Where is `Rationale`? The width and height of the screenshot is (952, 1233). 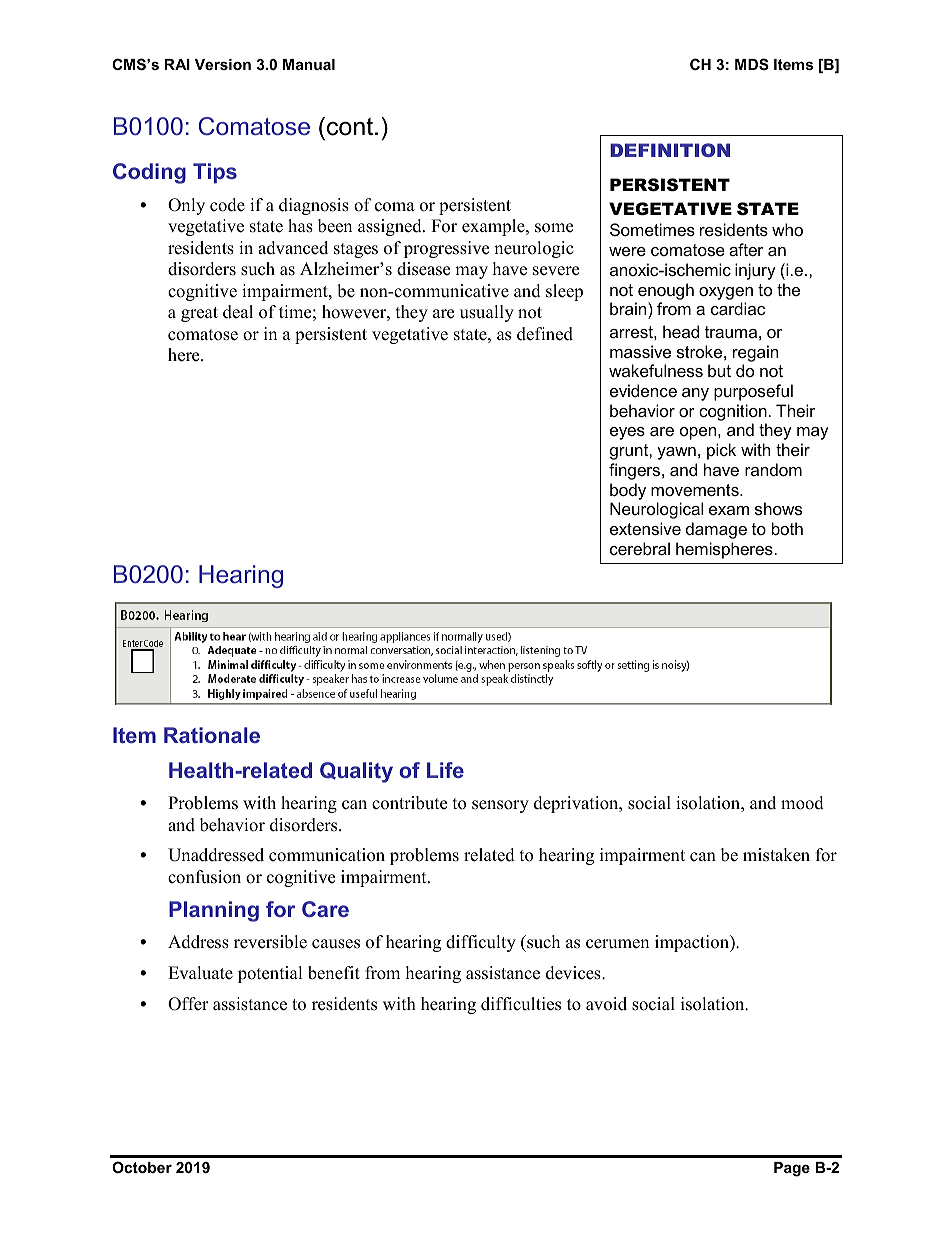
Rationale is located at coordinates (212, 735).
